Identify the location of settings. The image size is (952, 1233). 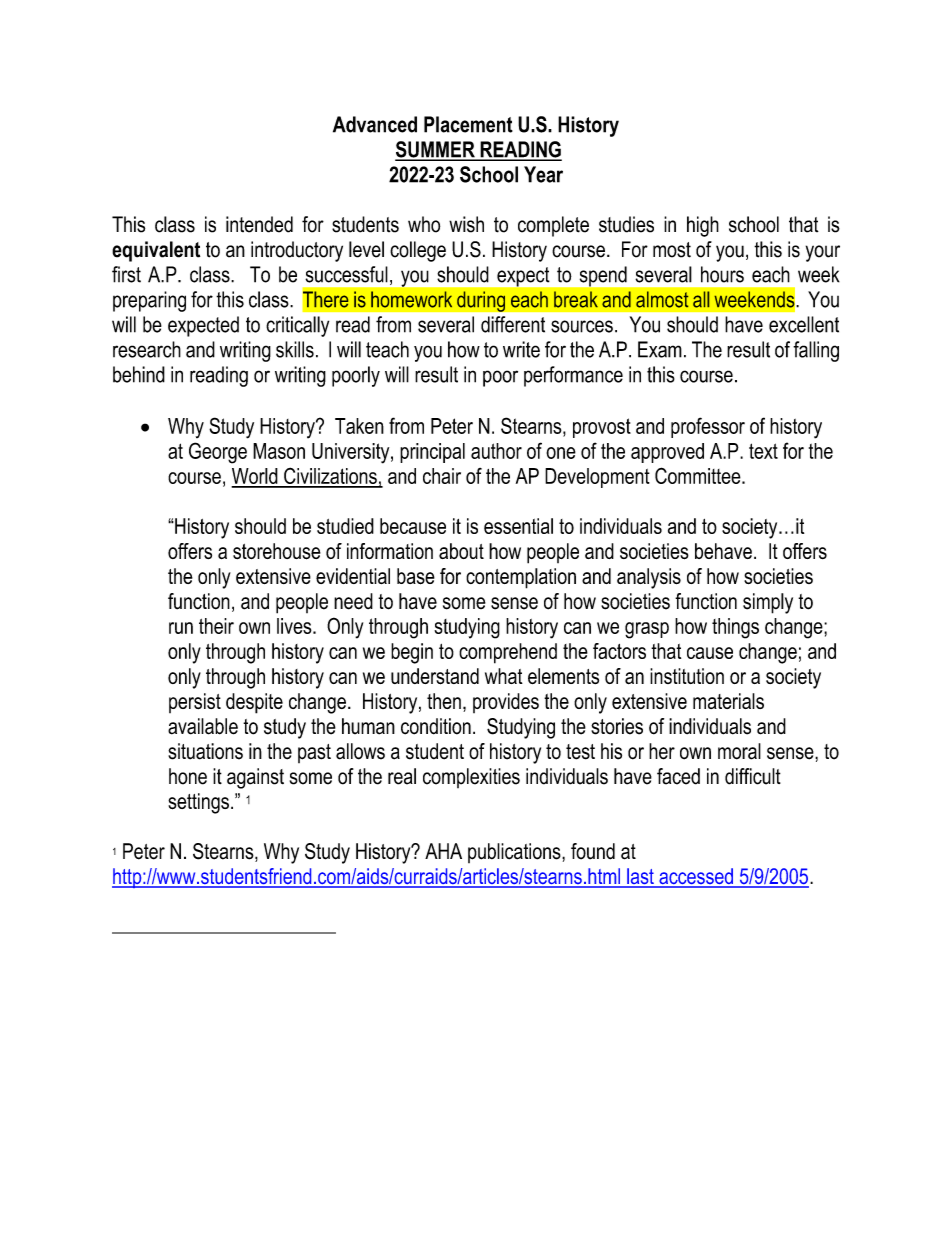
(198, 803).
